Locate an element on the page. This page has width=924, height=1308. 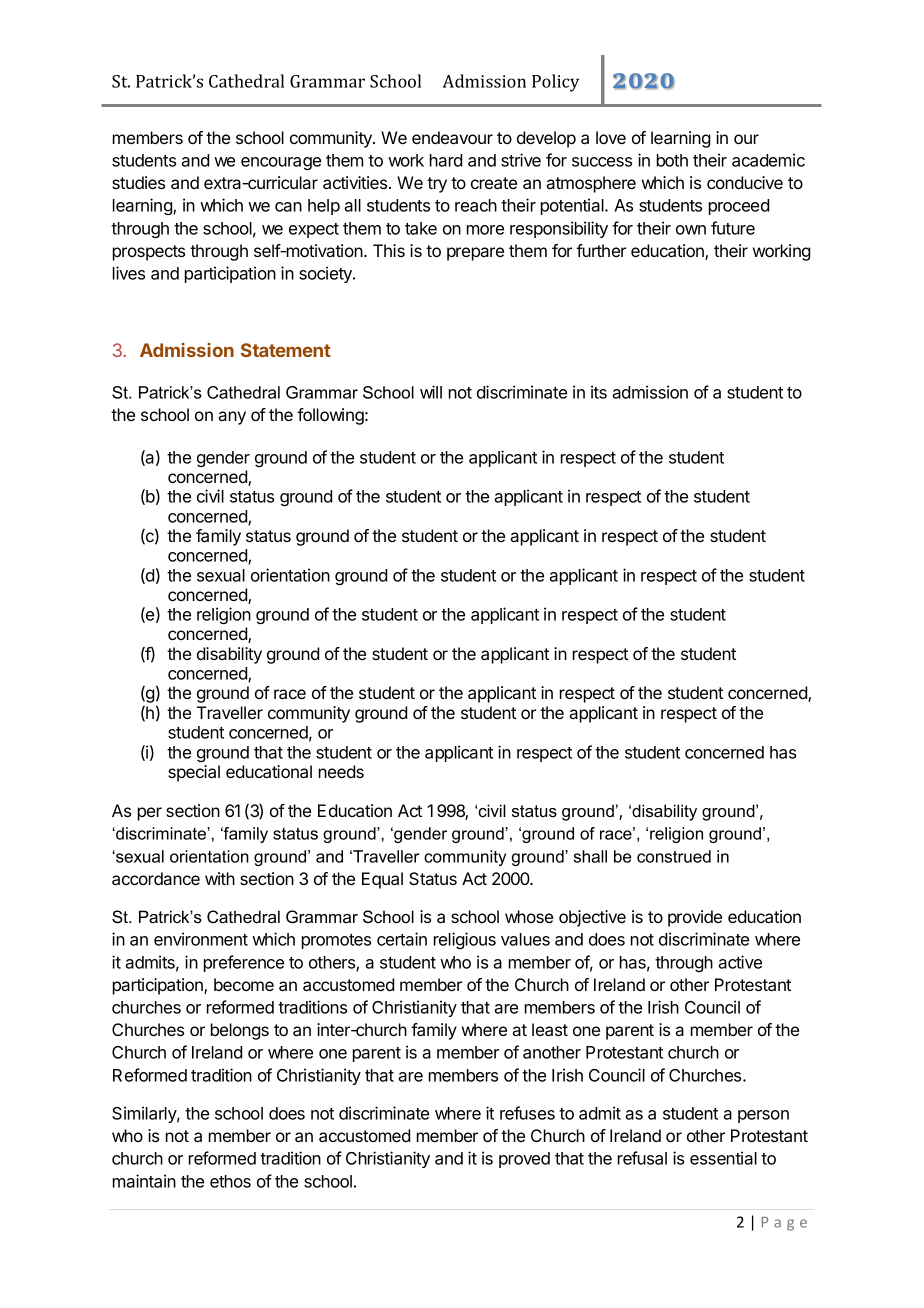
Equal is located at coordinates (382, 880).
